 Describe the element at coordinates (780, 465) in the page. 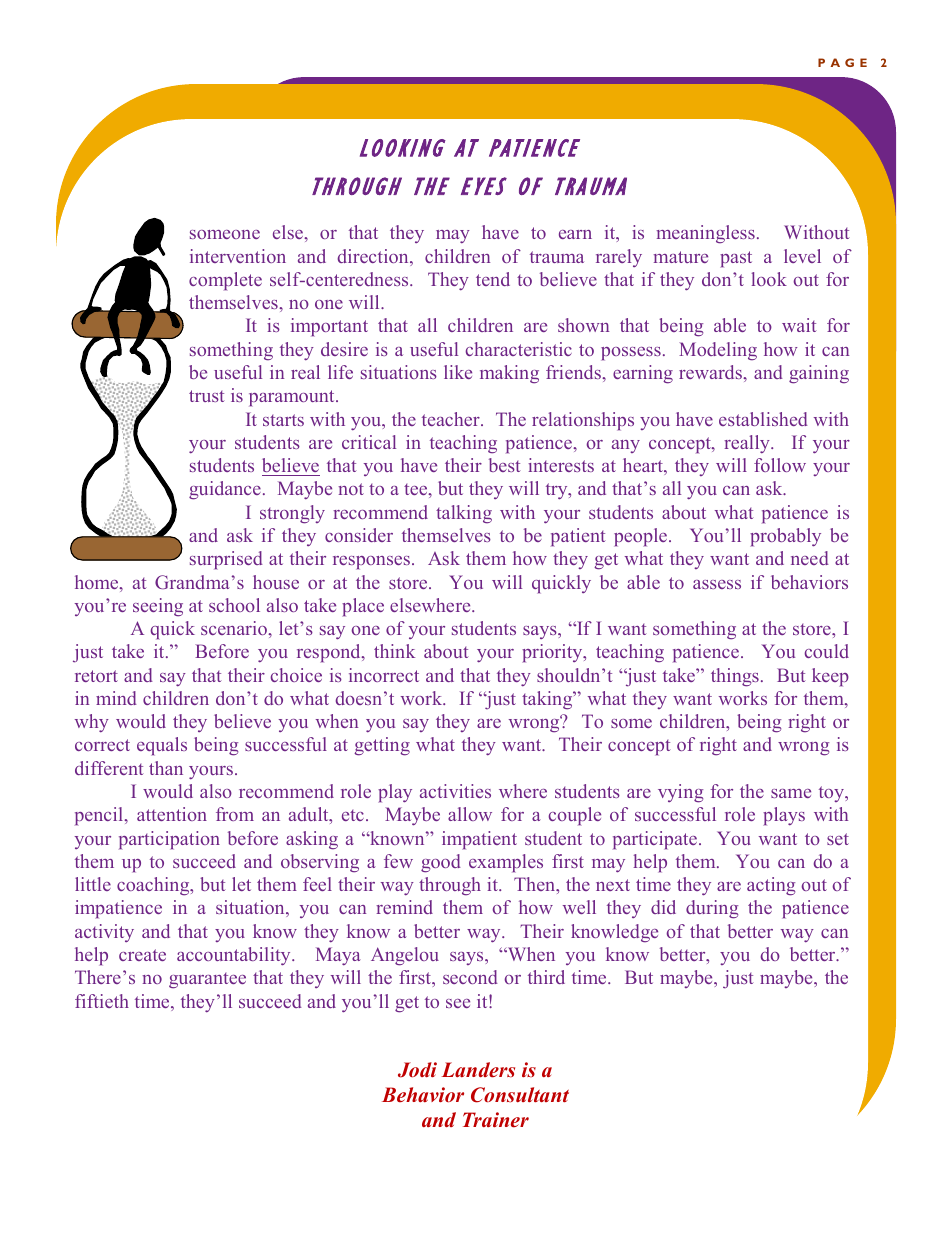

I see `follow` at that location.
